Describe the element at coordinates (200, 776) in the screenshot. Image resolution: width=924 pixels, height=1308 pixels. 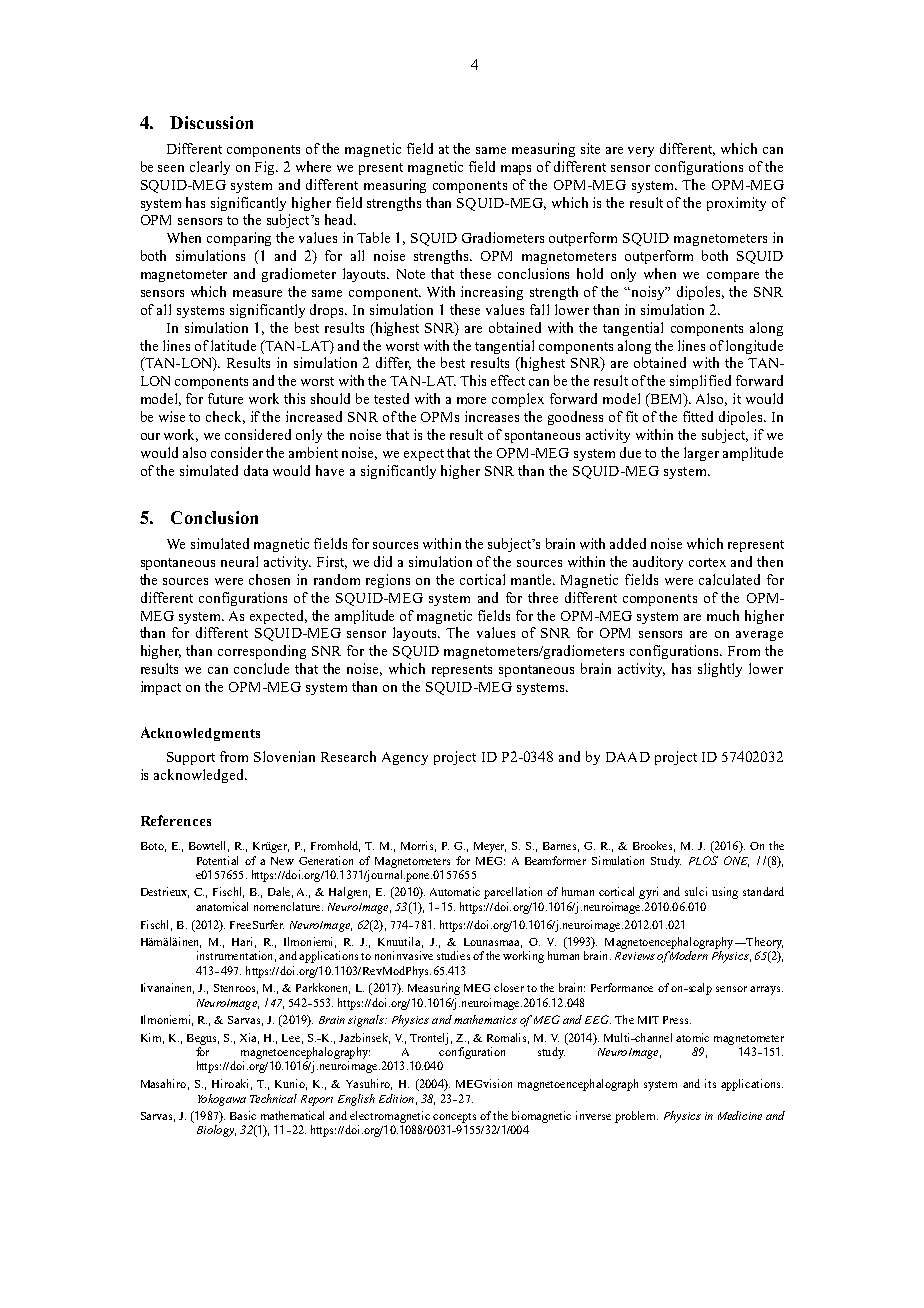
I see `acknowledged` at that location.
